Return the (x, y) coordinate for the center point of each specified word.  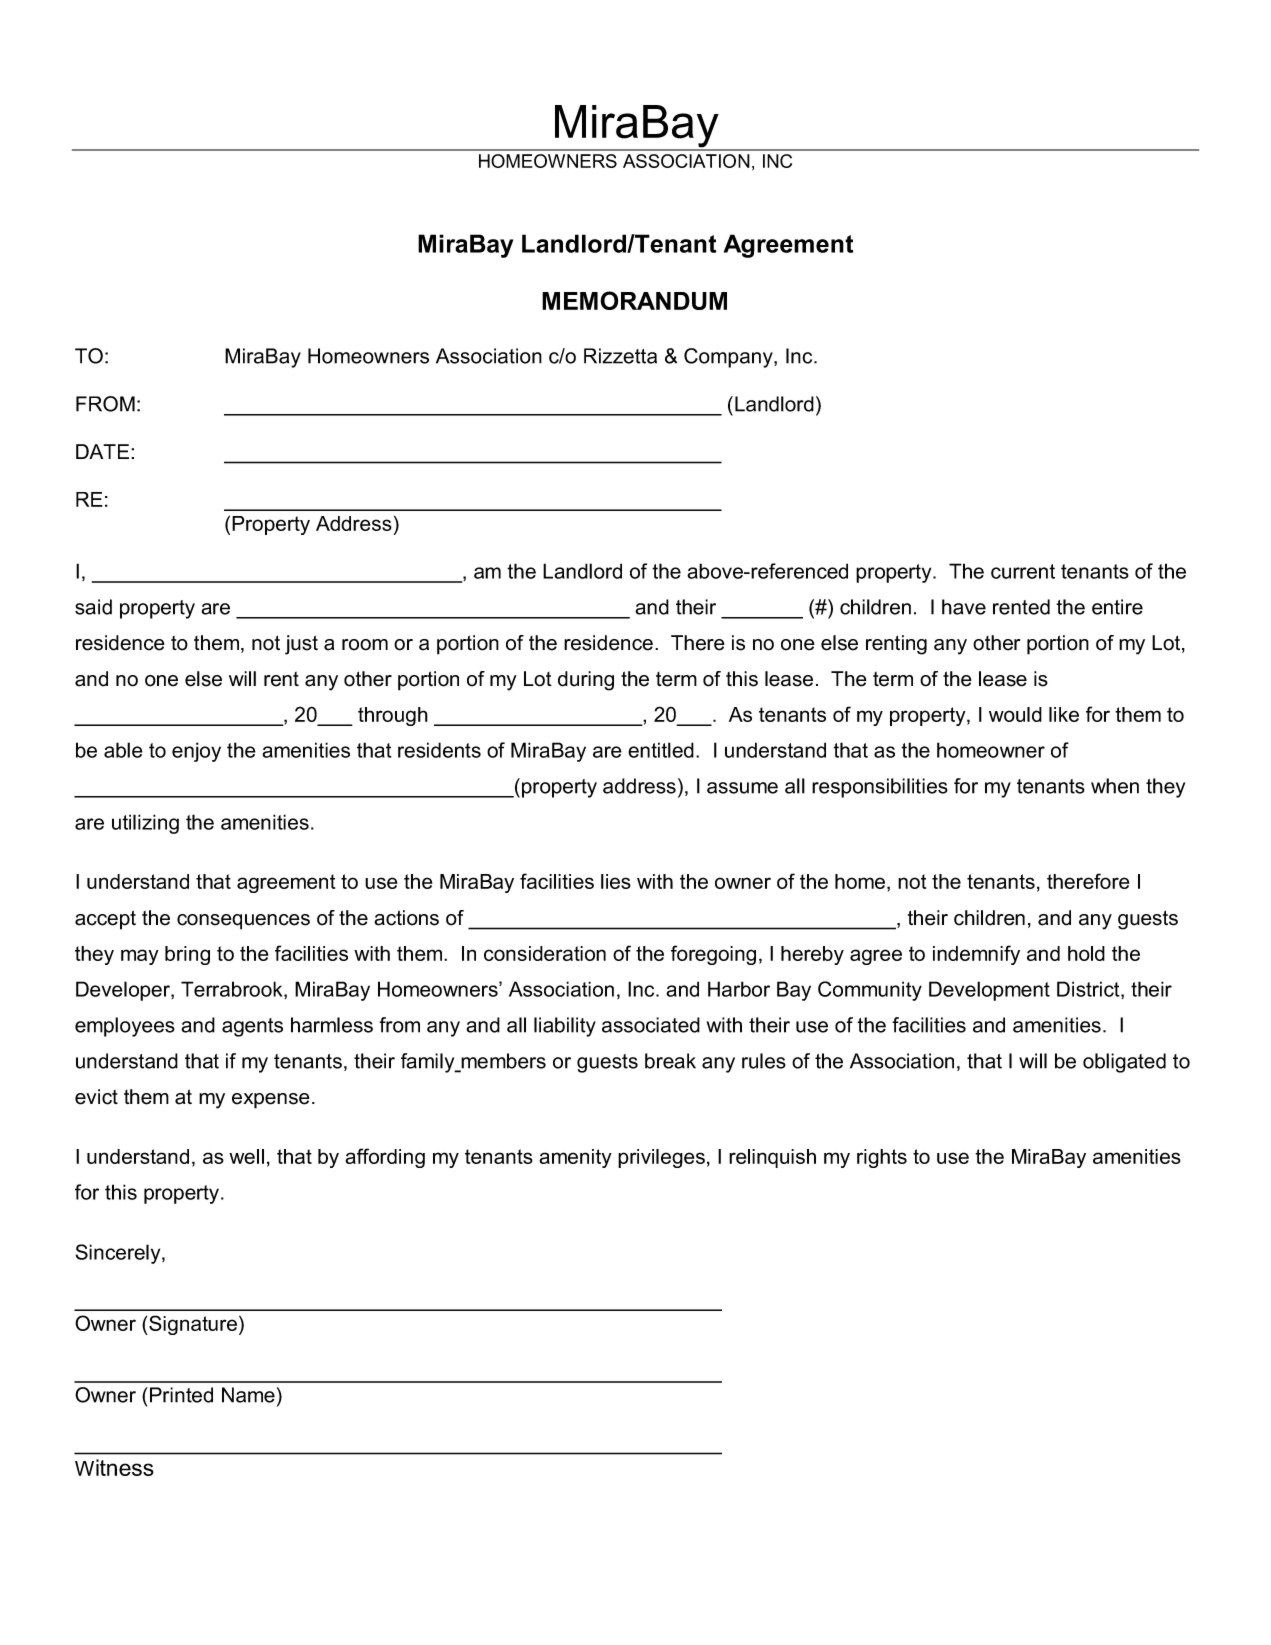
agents (252, 1027)
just (301, 645)
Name (248, 1395)
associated (651, 1025)
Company (729, 358)
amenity (575, 1158)
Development (989, 991)
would (1015, 714)
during (586, 681)
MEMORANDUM (634, 300)
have (964, 607)
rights (882, 1158)
